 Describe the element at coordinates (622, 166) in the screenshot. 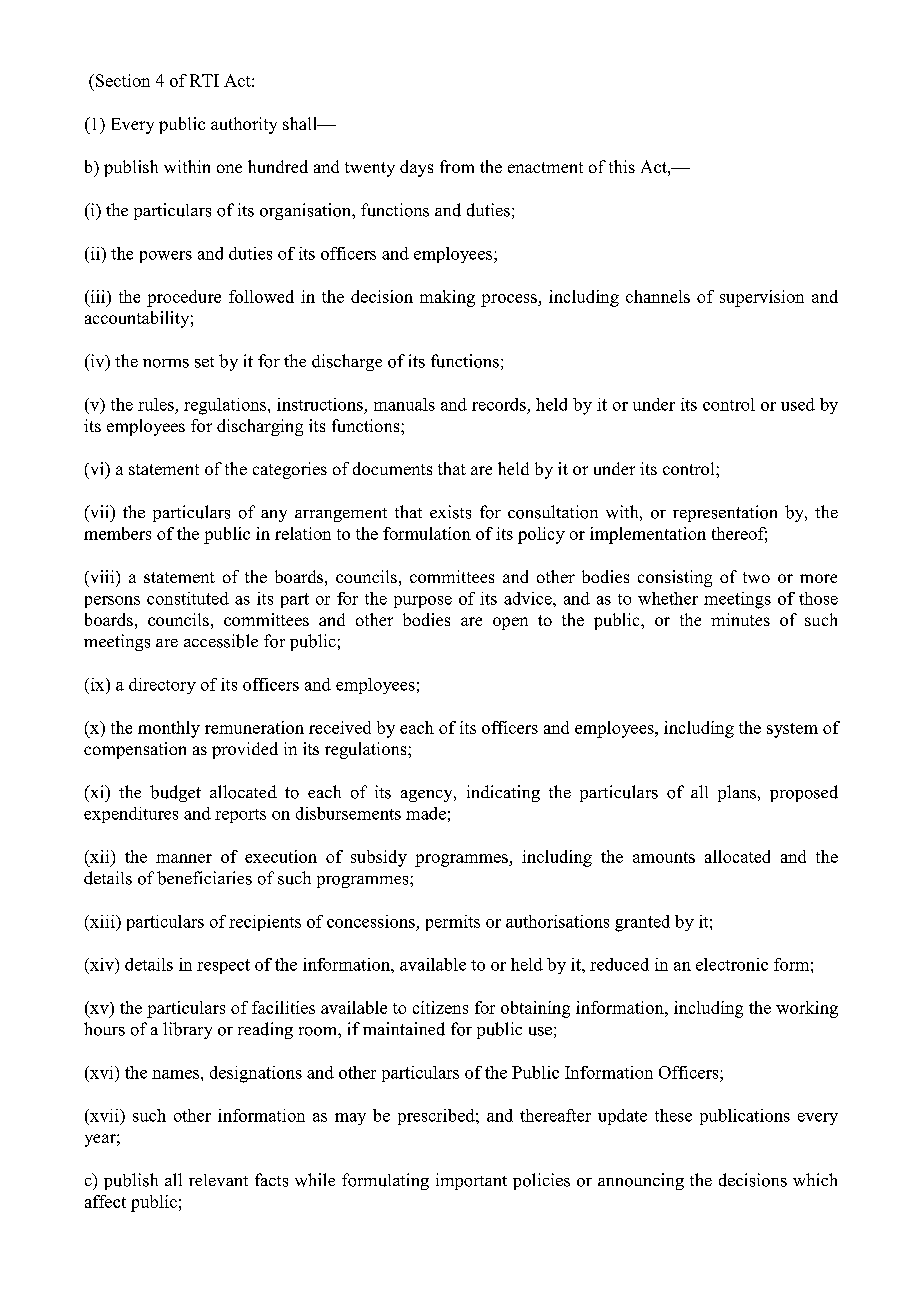

I see `this` at that location.
